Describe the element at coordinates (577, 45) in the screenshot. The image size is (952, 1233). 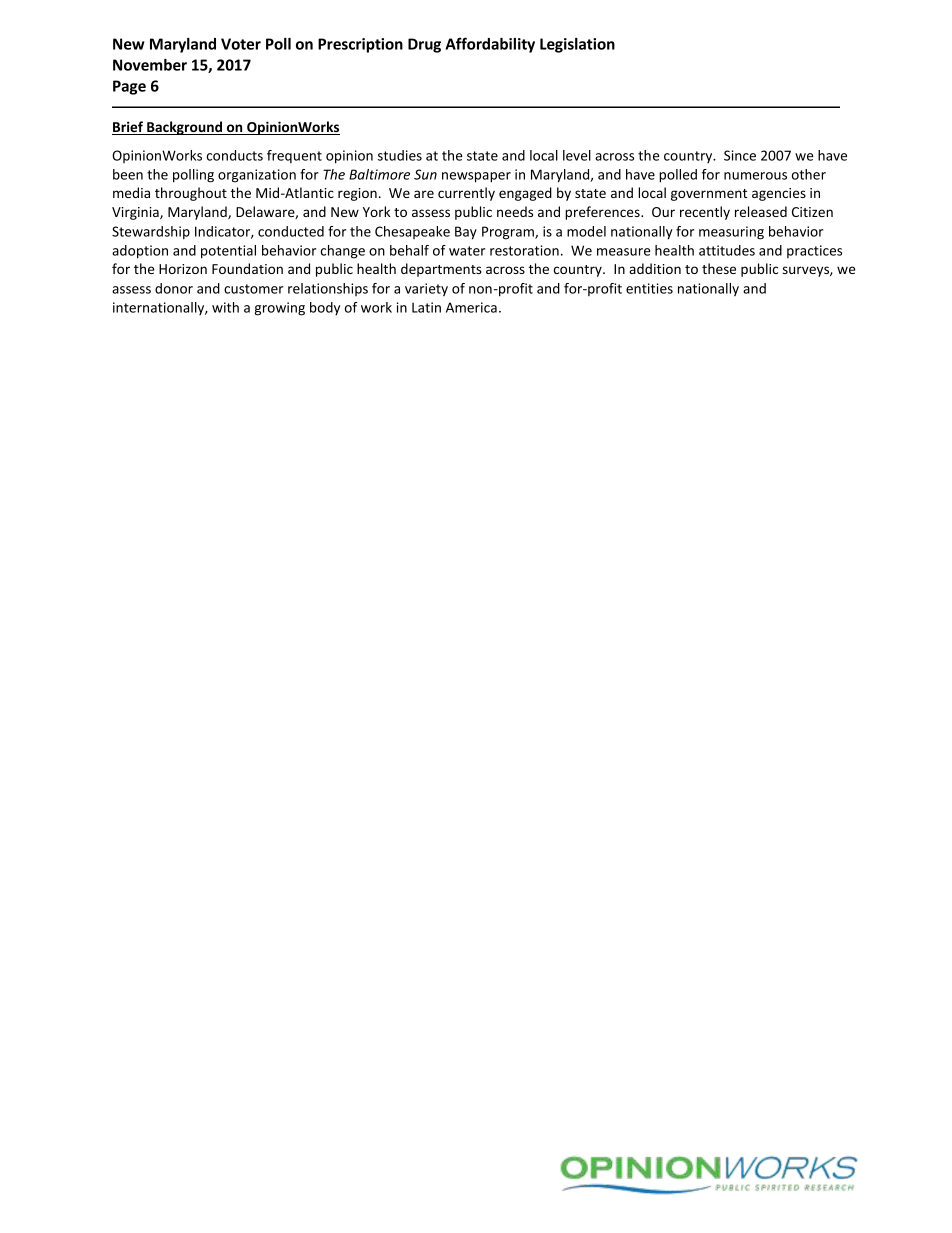
I see `Legislation` at that location.
